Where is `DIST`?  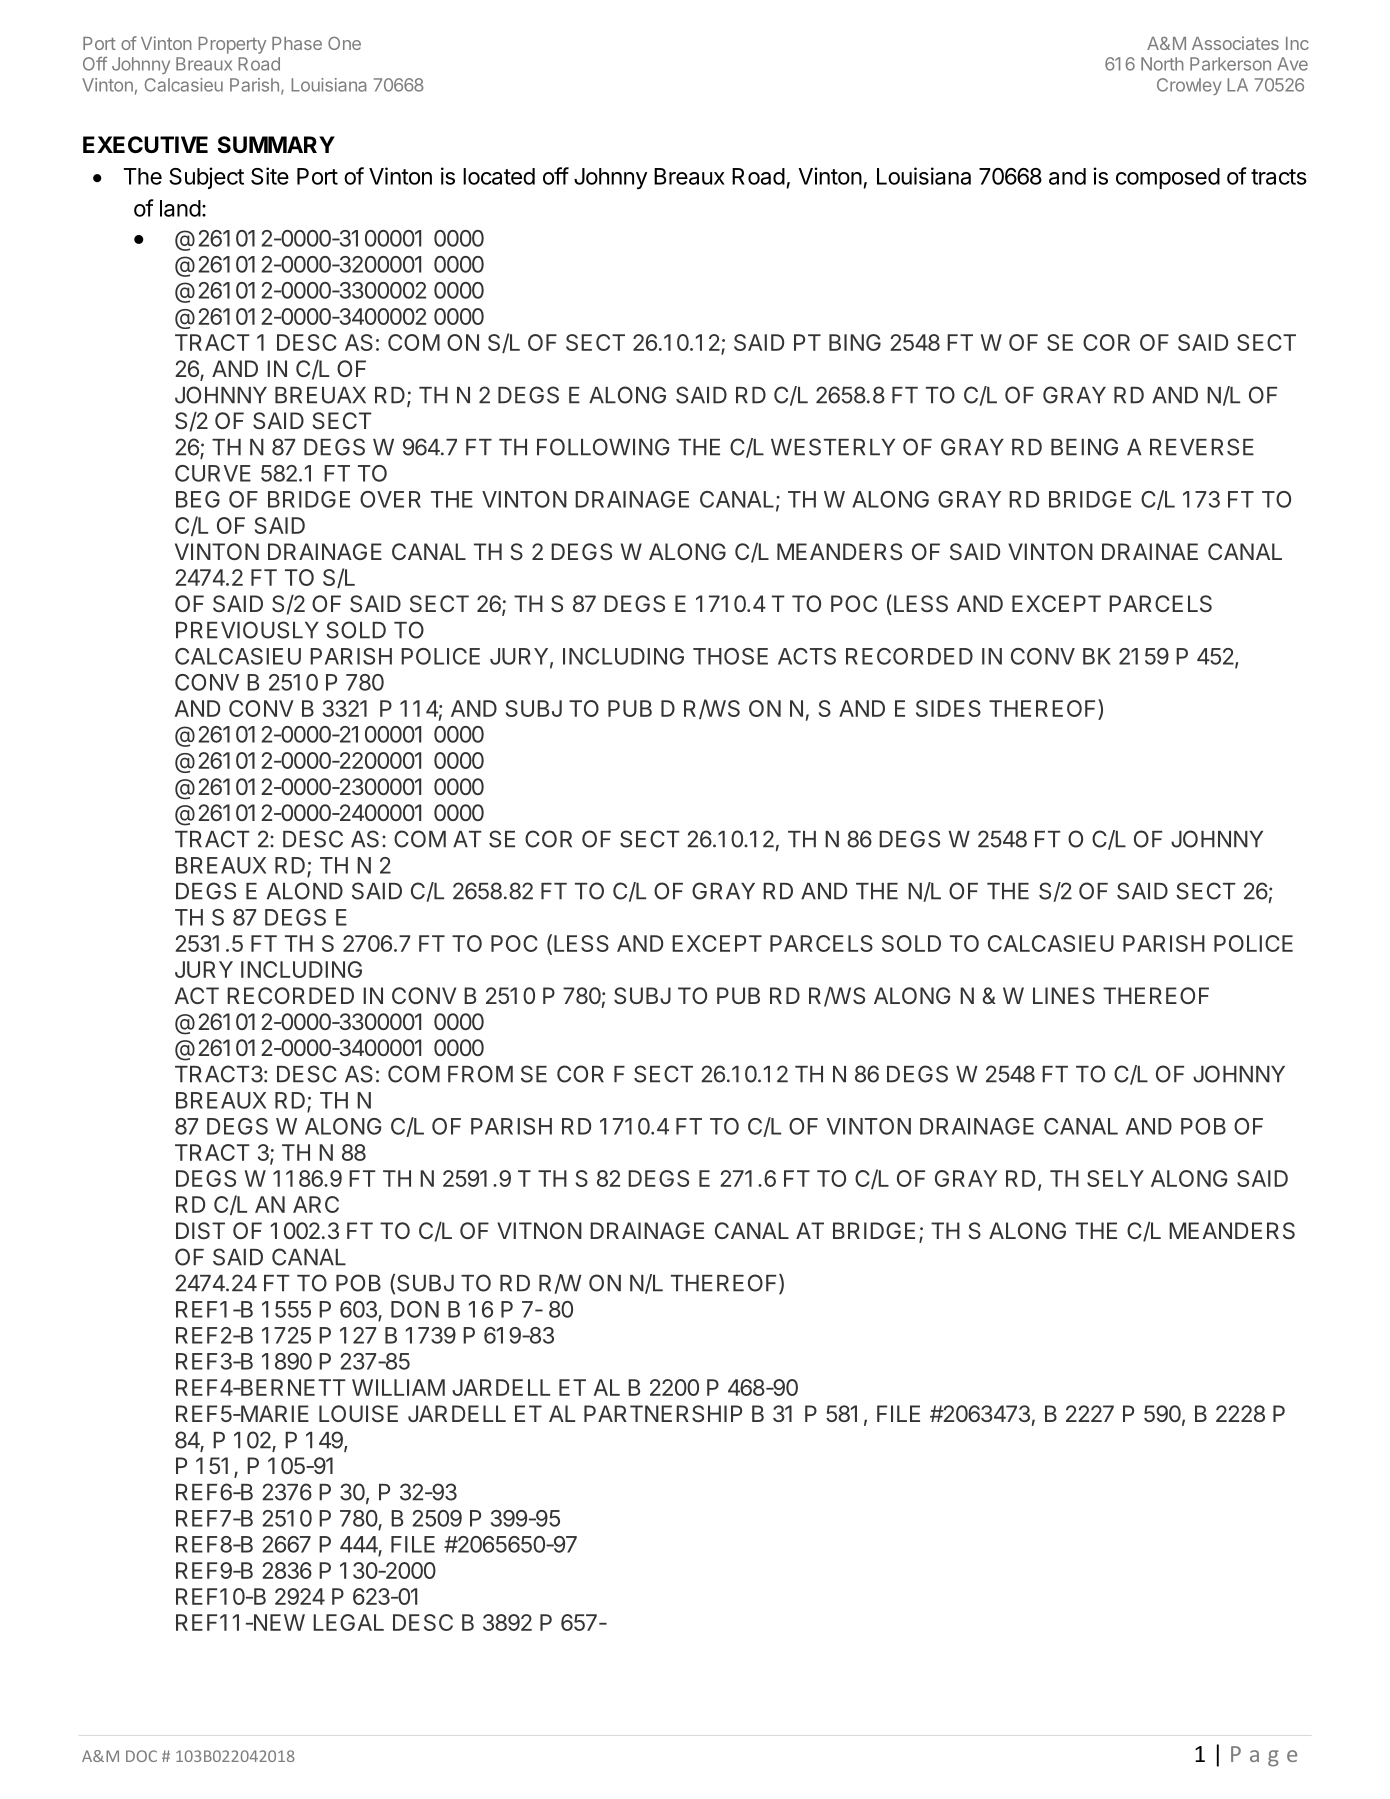 DIST is located at coordinates (200, 1231).
